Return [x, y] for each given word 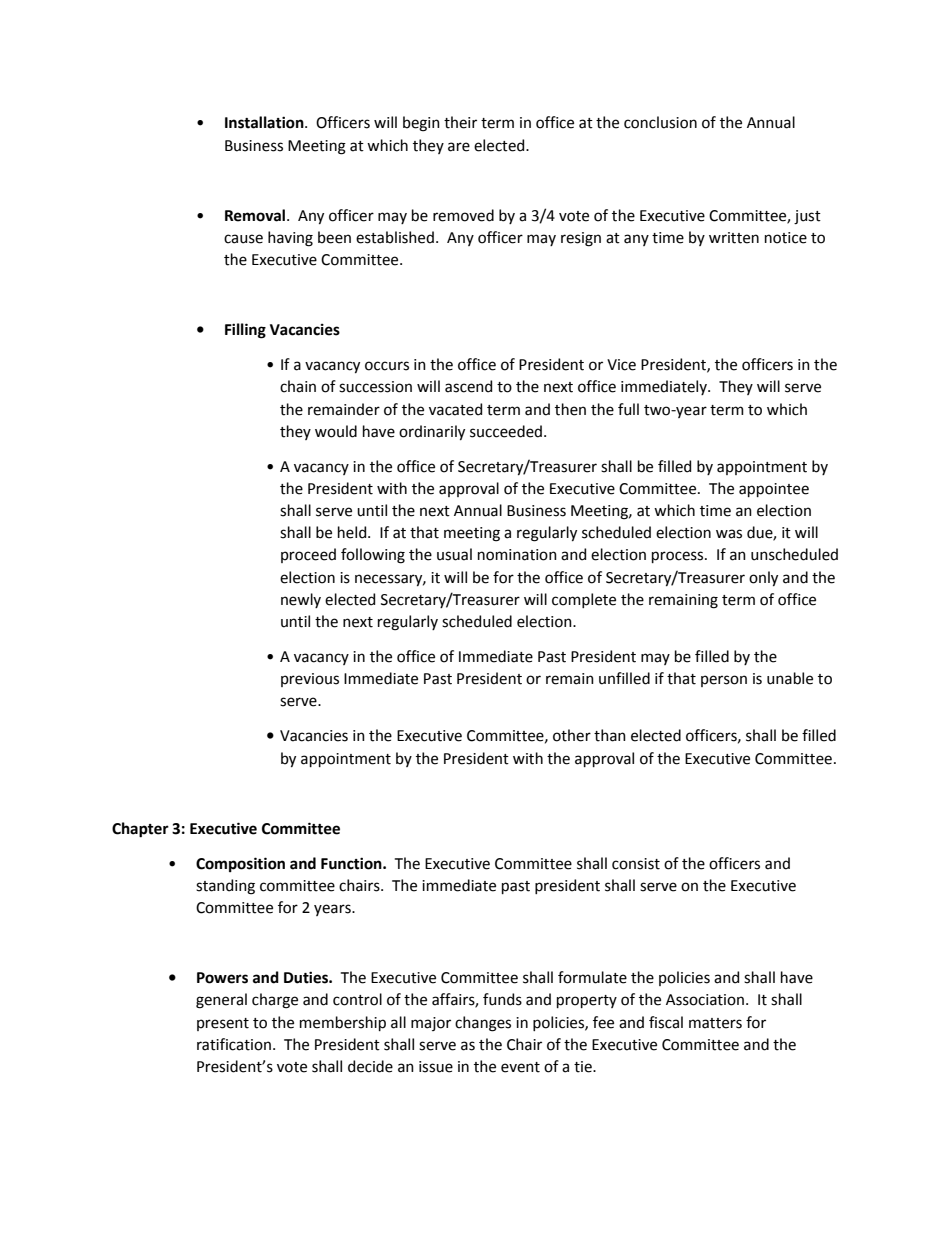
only [763, 578]
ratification [234, 1044]
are [459, 147]
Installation [265, 122]
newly [301, 600]
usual [454, 554]
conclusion [660, 122]
